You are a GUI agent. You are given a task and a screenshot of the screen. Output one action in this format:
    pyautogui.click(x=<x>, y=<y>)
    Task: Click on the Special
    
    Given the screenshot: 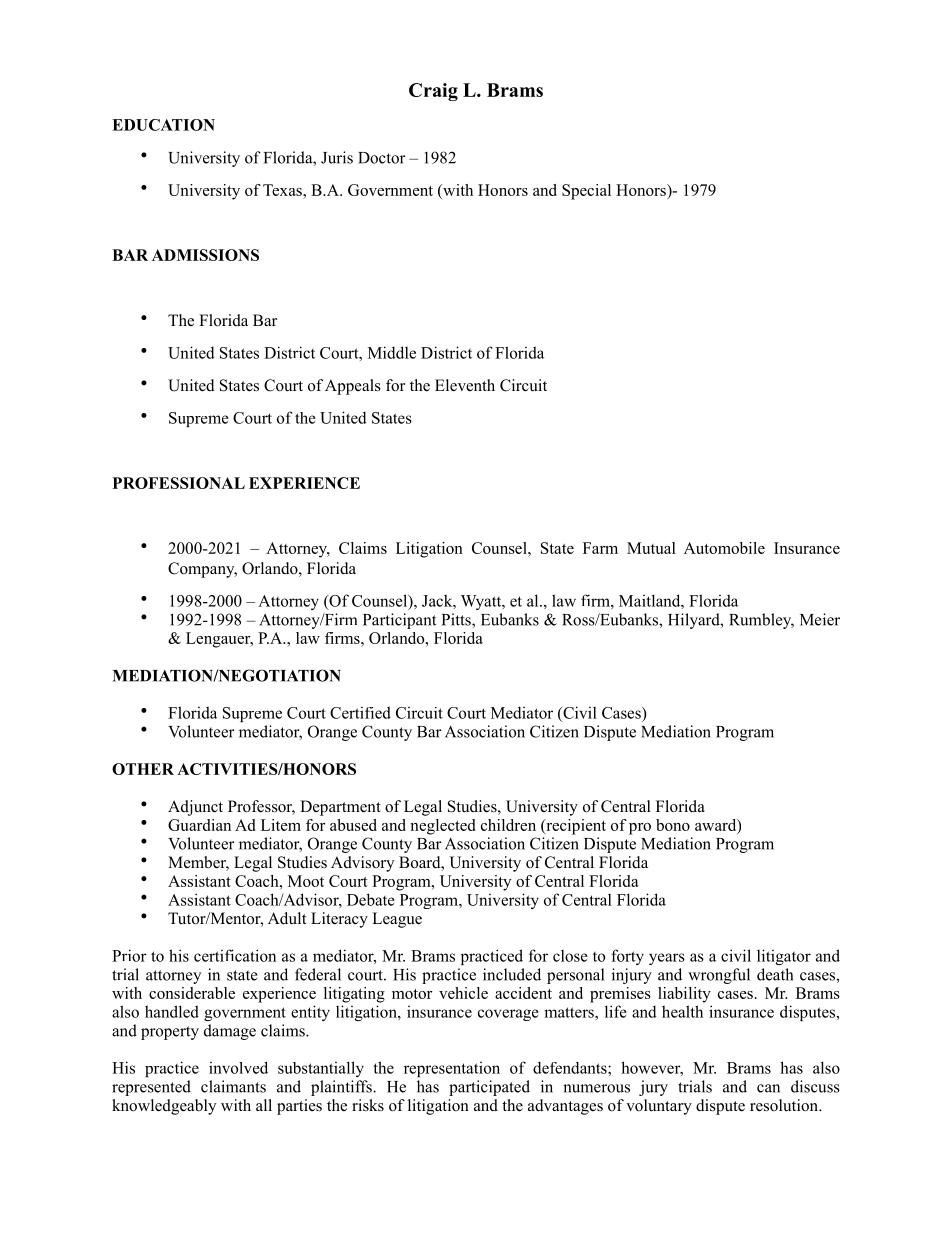 What is the action you would take?
    pyautogui.click(x=586, y=192)
